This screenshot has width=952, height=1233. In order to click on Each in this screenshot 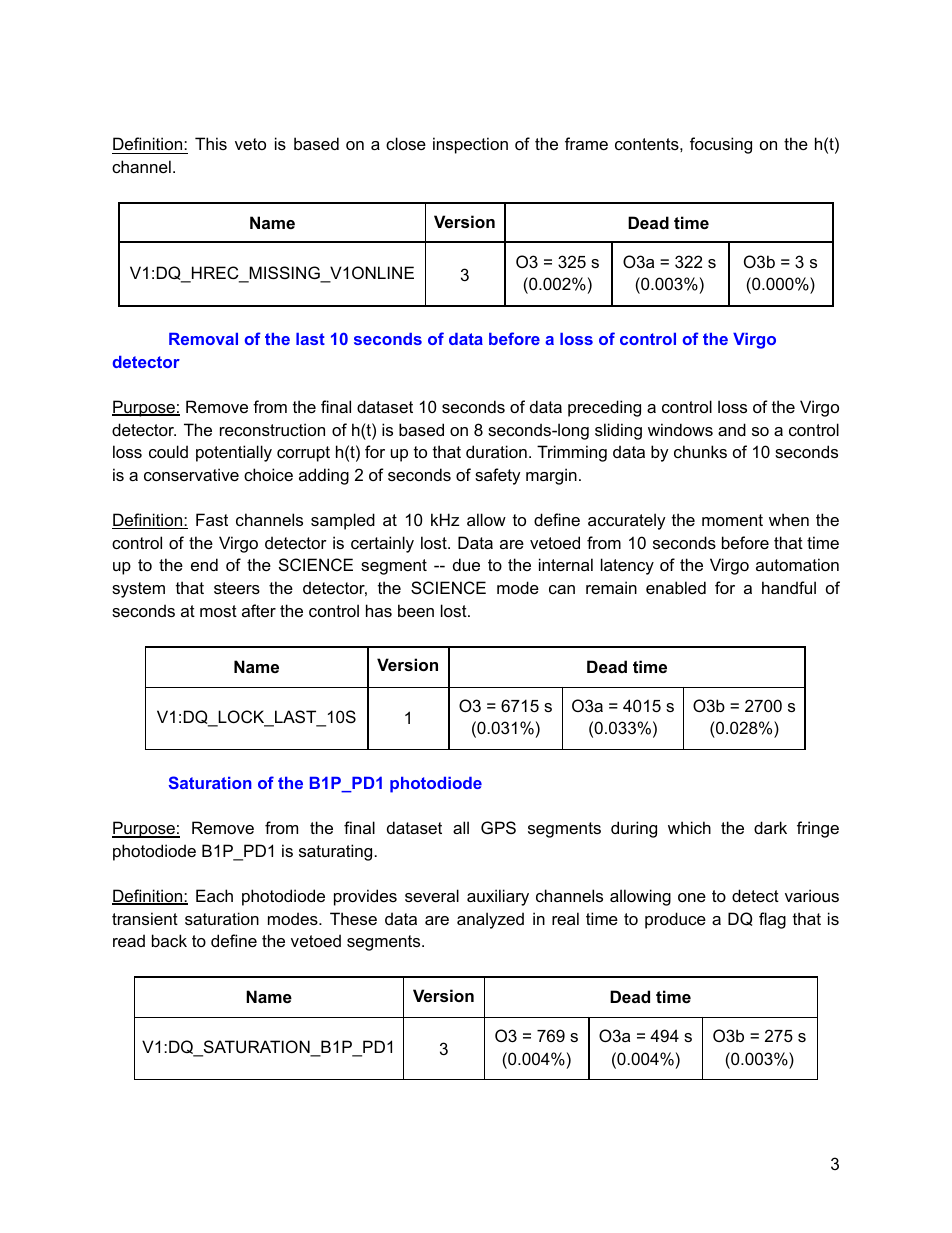, I will do `click(214, 895)`.
